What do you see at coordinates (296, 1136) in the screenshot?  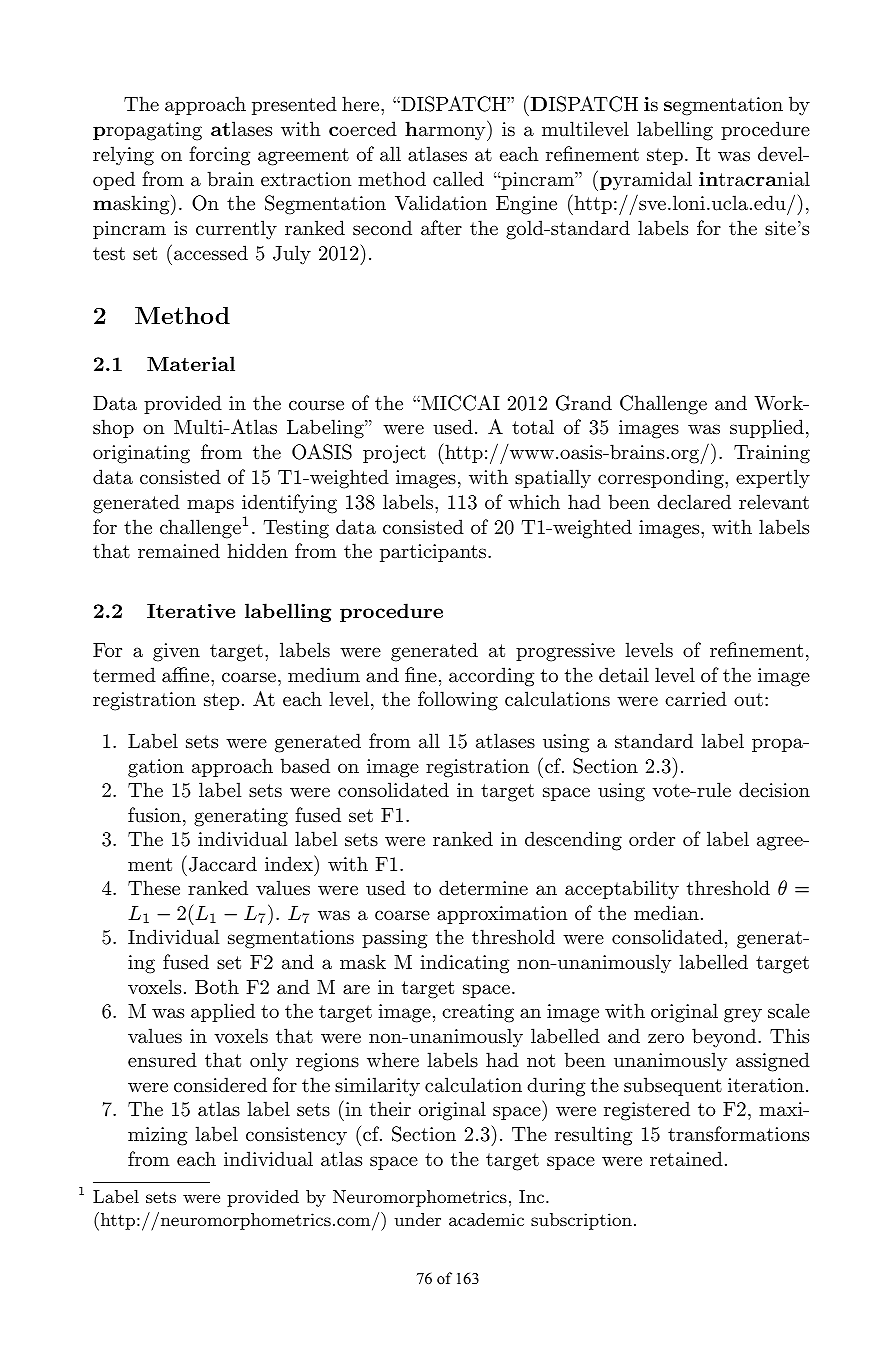 I see `consistency` at bounding box center [296, 1136].
